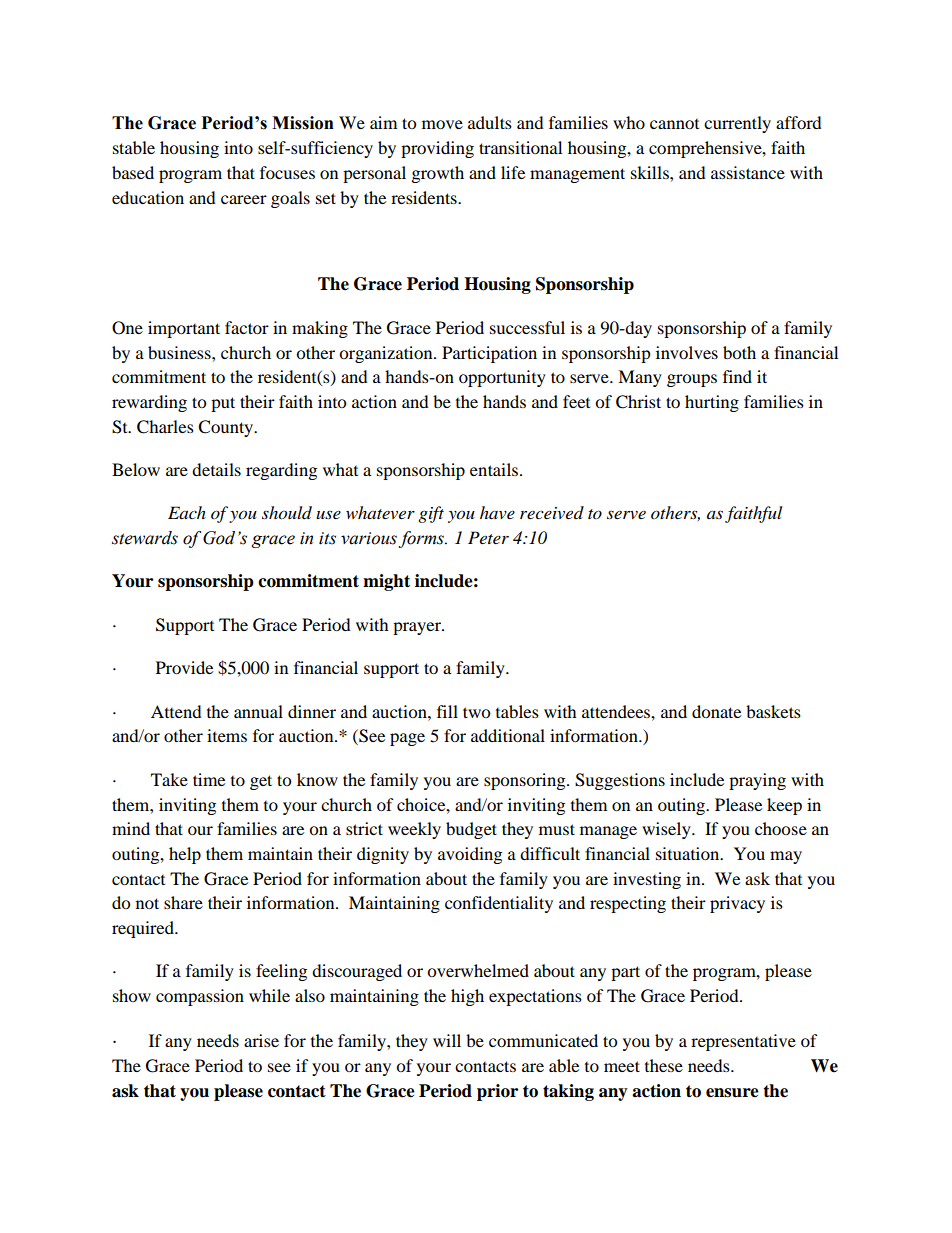  I want to click on Provide, so click(184, 667).
